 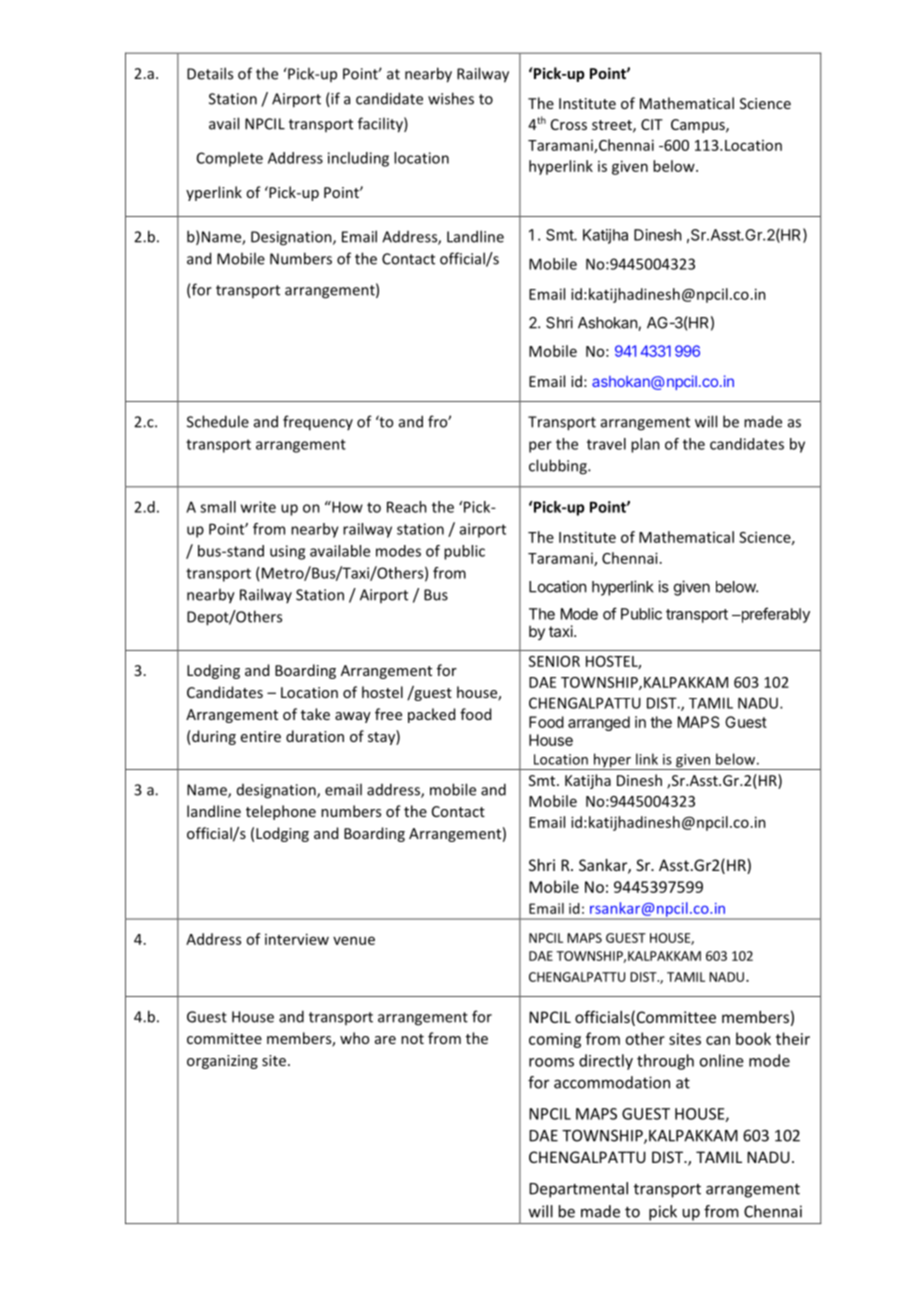 I want to click on CIT, so click(x=652, y=124).
